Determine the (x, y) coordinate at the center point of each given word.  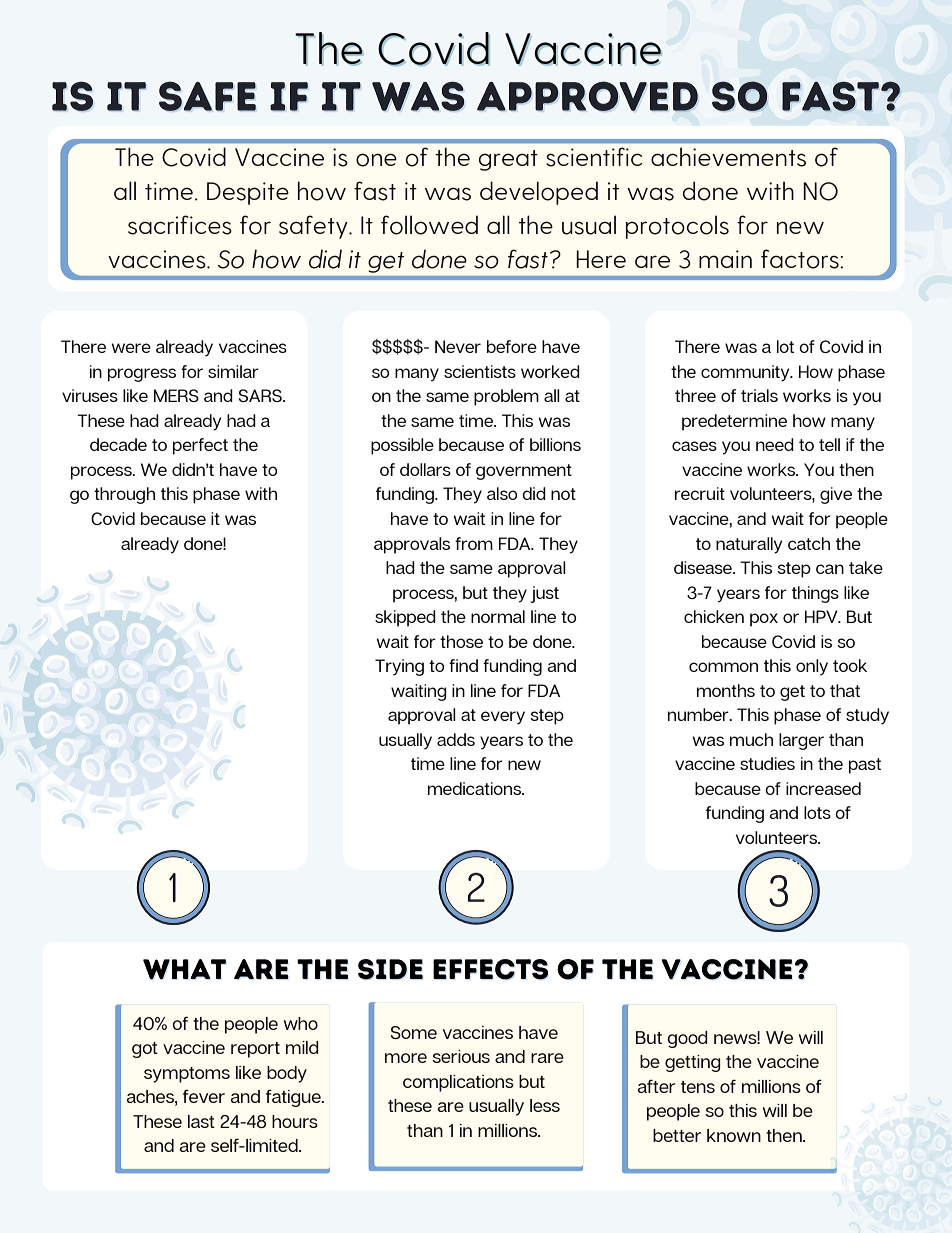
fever (204, 1096)
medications (475, 788)
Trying (399, 667)
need (775, 444)
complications (458, 1083)
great (508, 160)
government (524, 472)
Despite (248, 193)
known (734, 1135)
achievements (728, 157)
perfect (200, 446)
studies (767, 763)
